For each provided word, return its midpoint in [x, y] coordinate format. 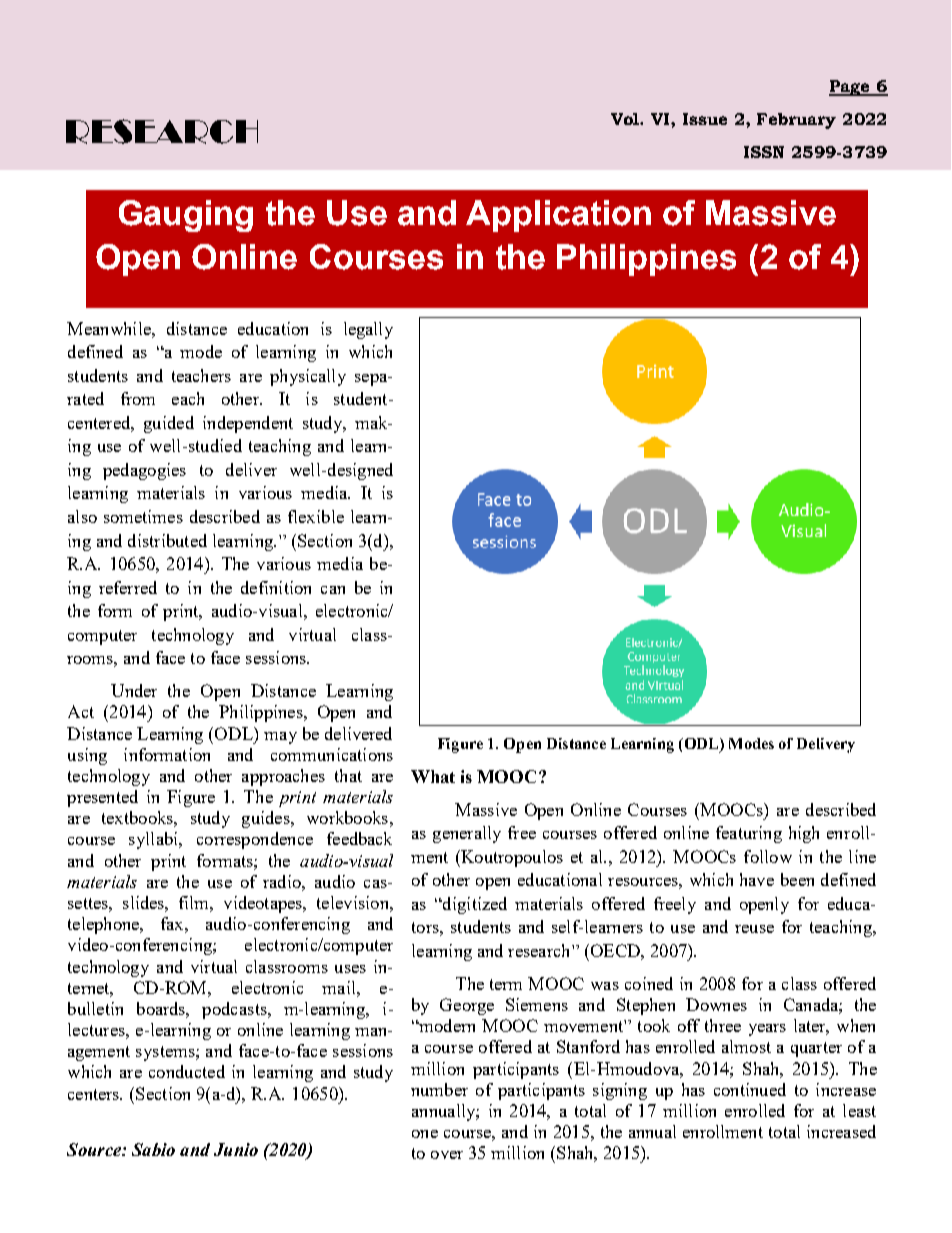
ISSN [764, 152]
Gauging [186, 216]
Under [134, 690]
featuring [749, 834]
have [757, 879]
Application [558, 216]
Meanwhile [110, 328]
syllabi [154, 840]
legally [368, 330]
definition [276, 587]
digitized [474, 905]
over [447, 1155]
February [796, 121]
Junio [236, 1149]
